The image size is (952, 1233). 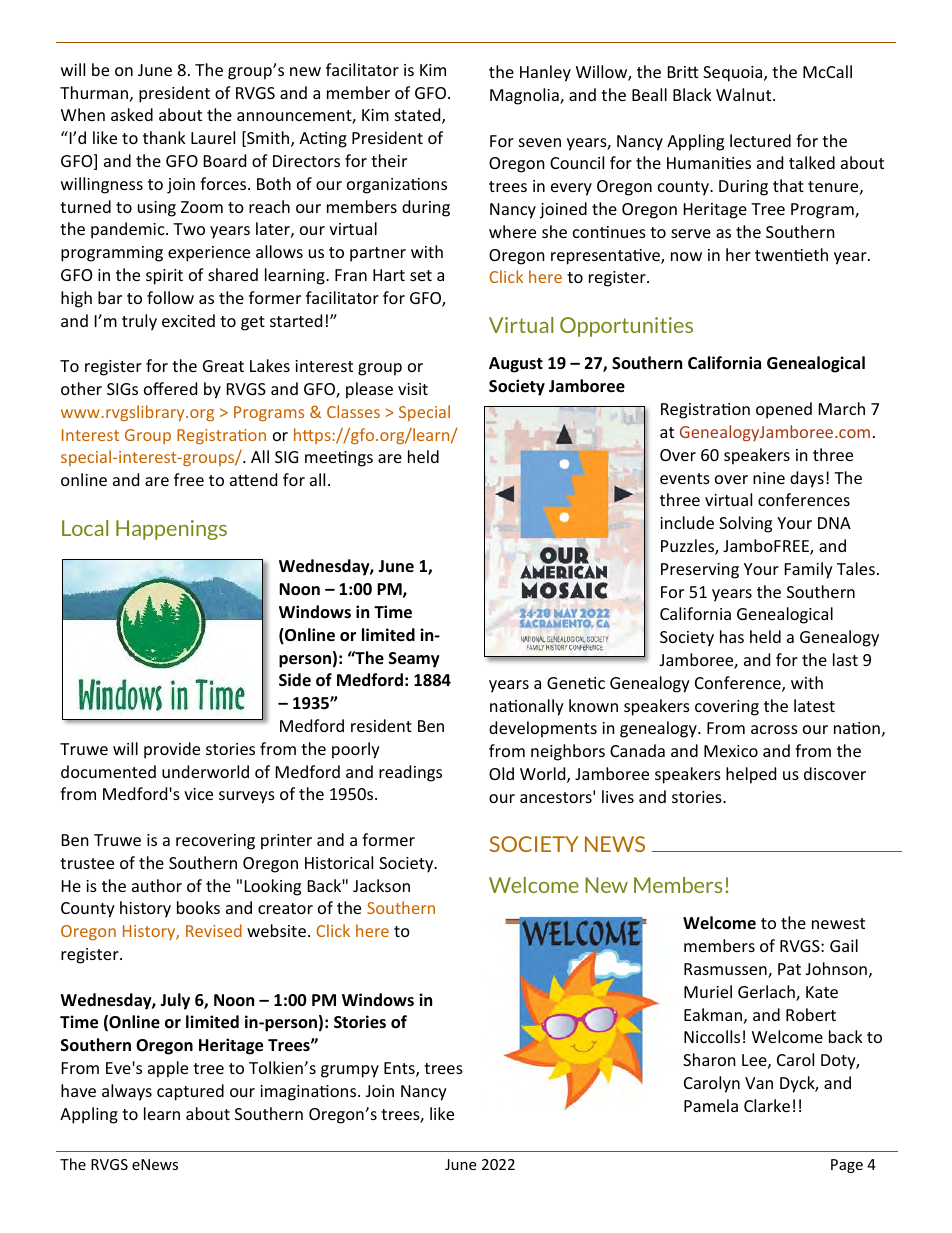 What do you see at coordinates (132, 114) in the screenshot?
I see `asked` at bounding box center [132, 114].
